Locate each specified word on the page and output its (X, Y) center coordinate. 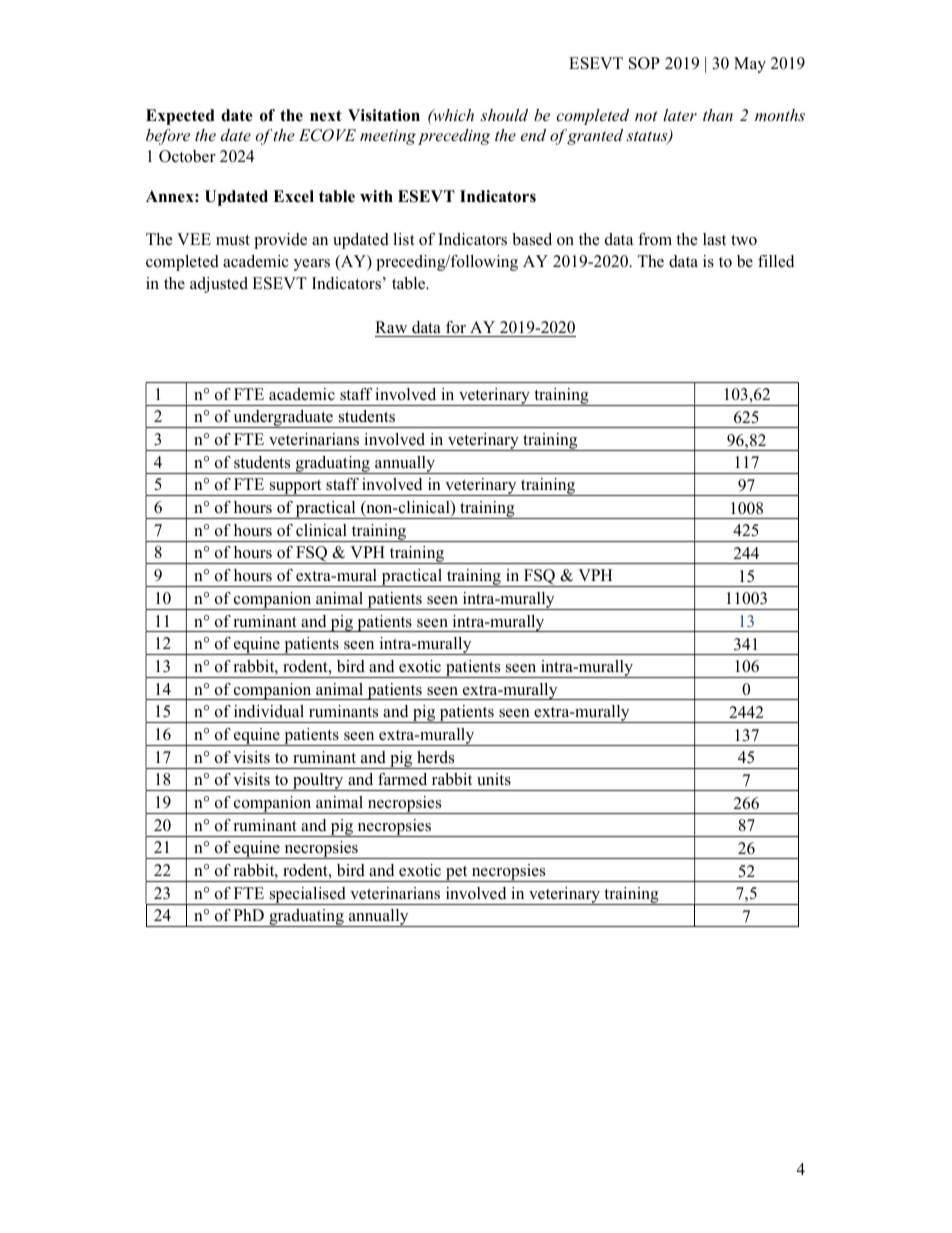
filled (776, 261)
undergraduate (283, 419)
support (296, 488)
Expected (180, 117)
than (718, 115)
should (504, 115)
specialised (307, 896)
